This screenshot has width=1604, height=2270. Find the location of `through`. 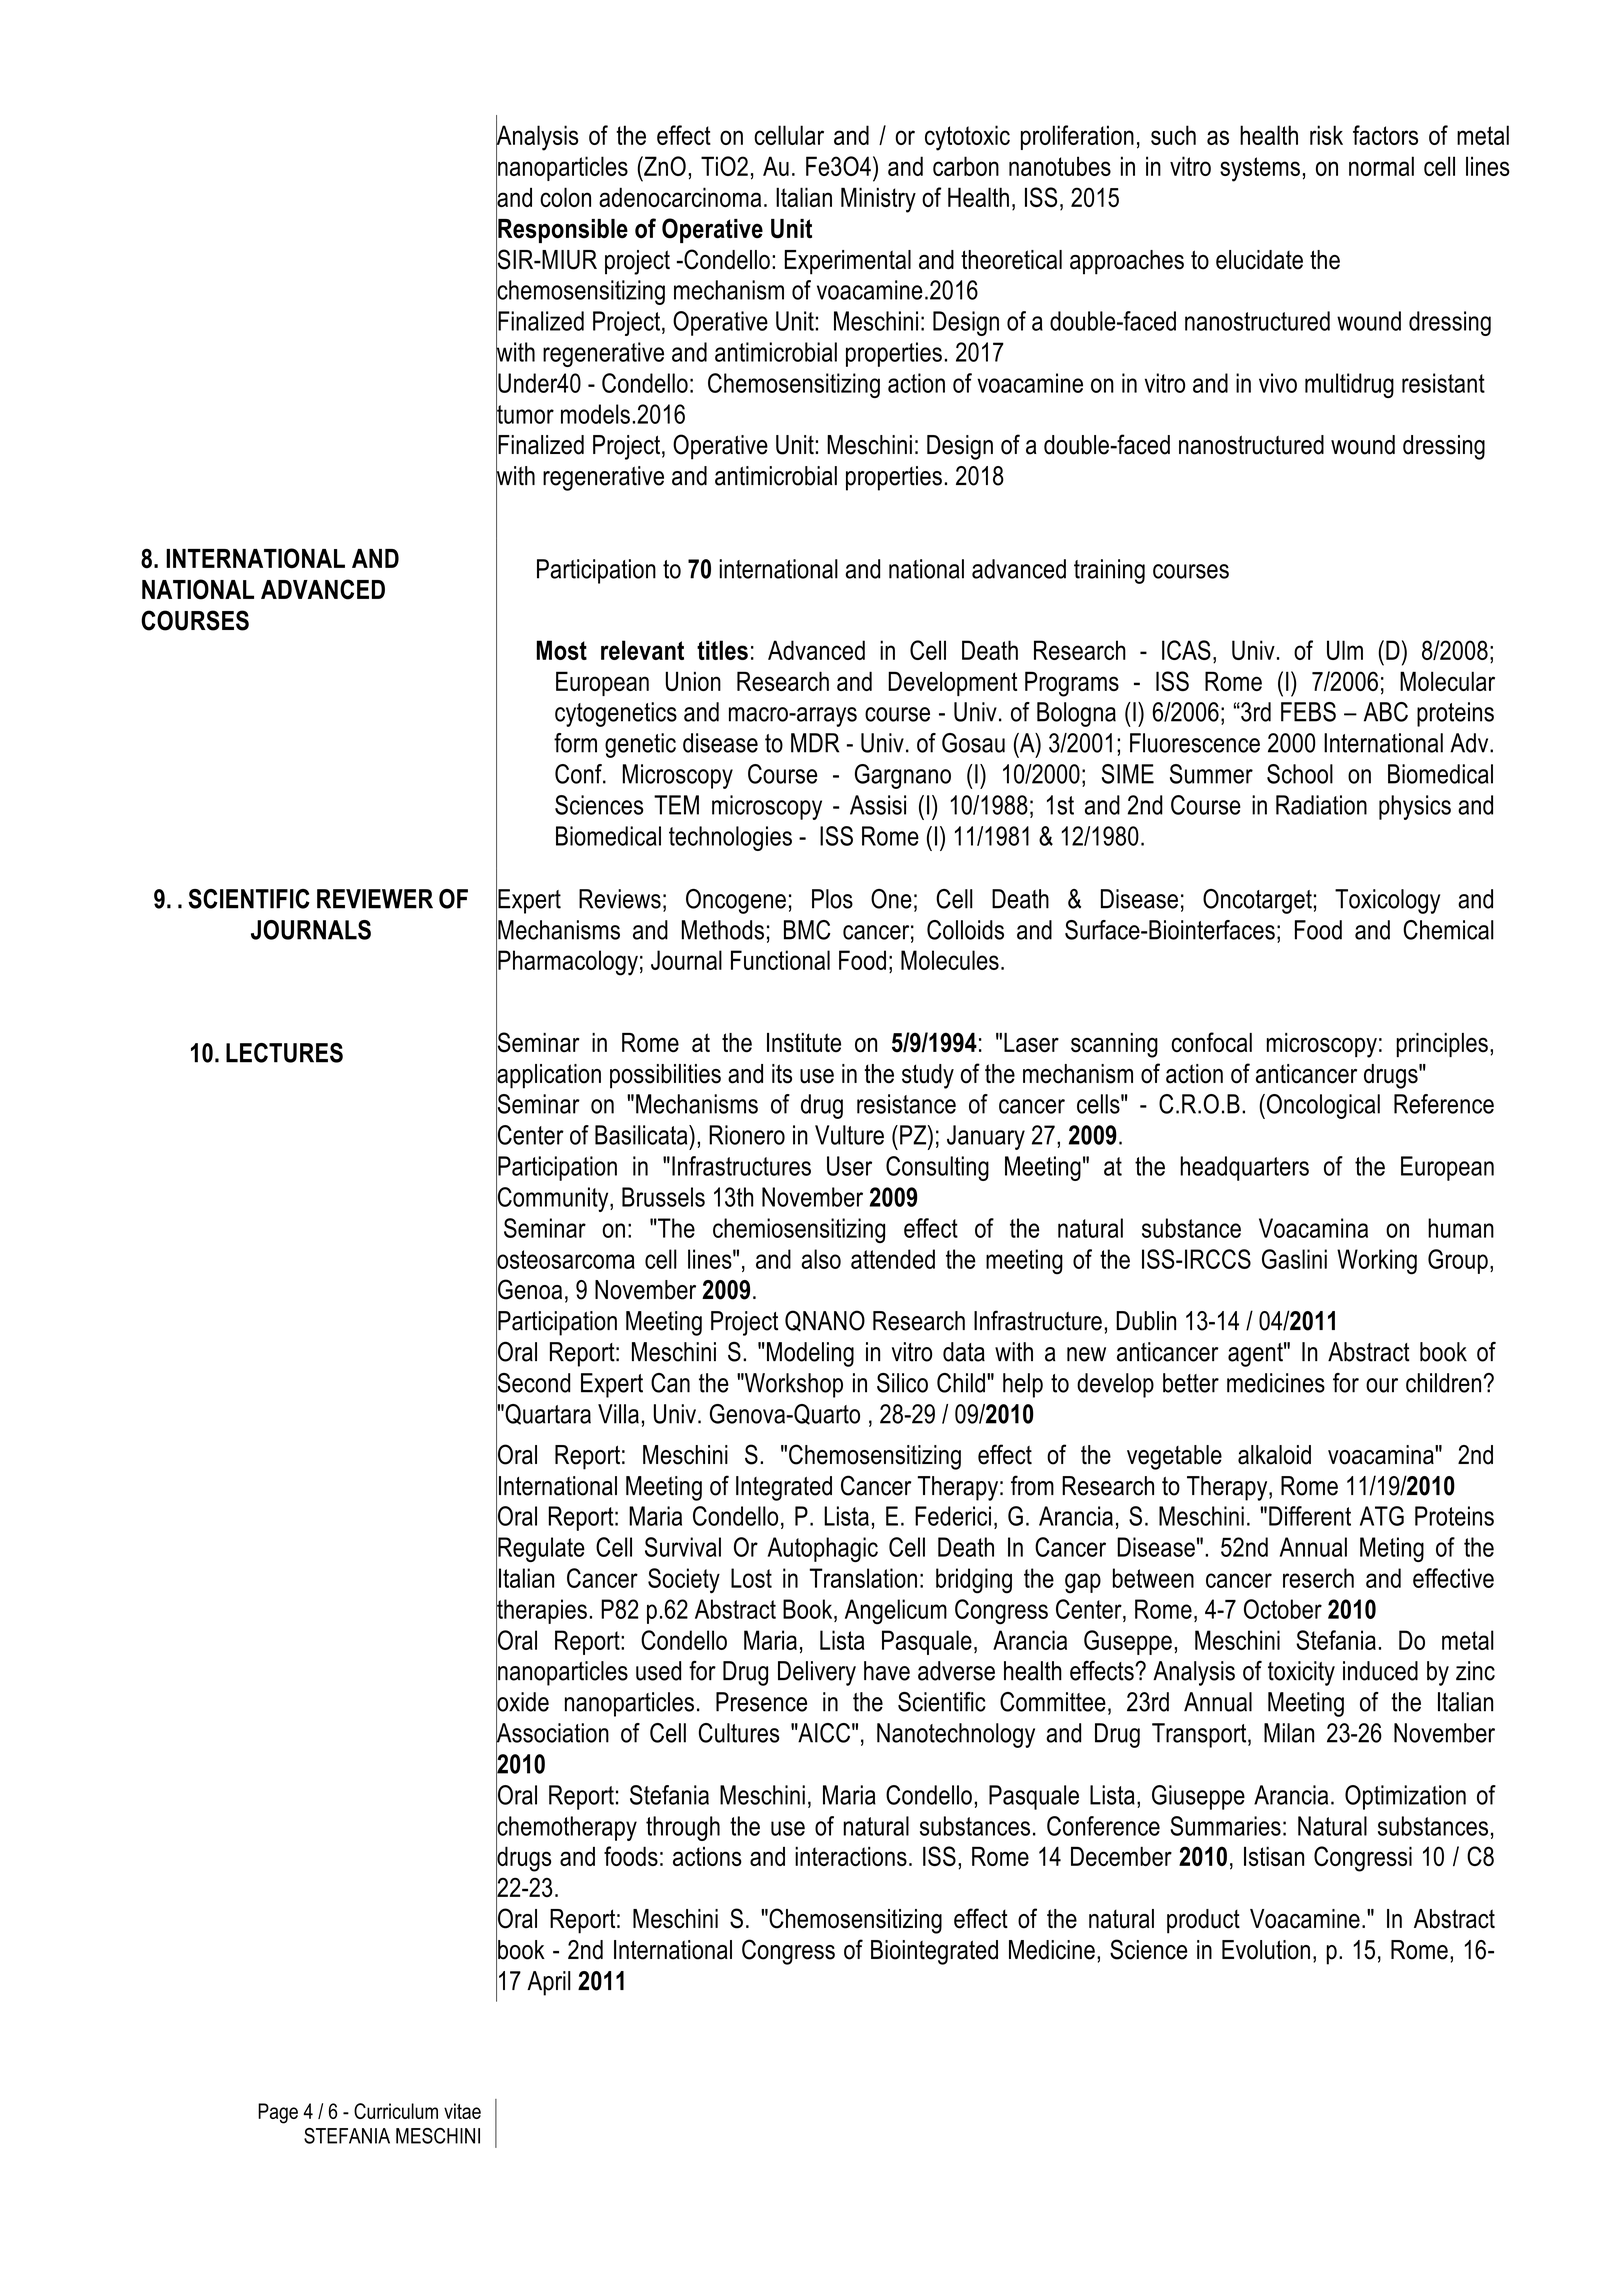

through is located at coordinates (683, 1828).
